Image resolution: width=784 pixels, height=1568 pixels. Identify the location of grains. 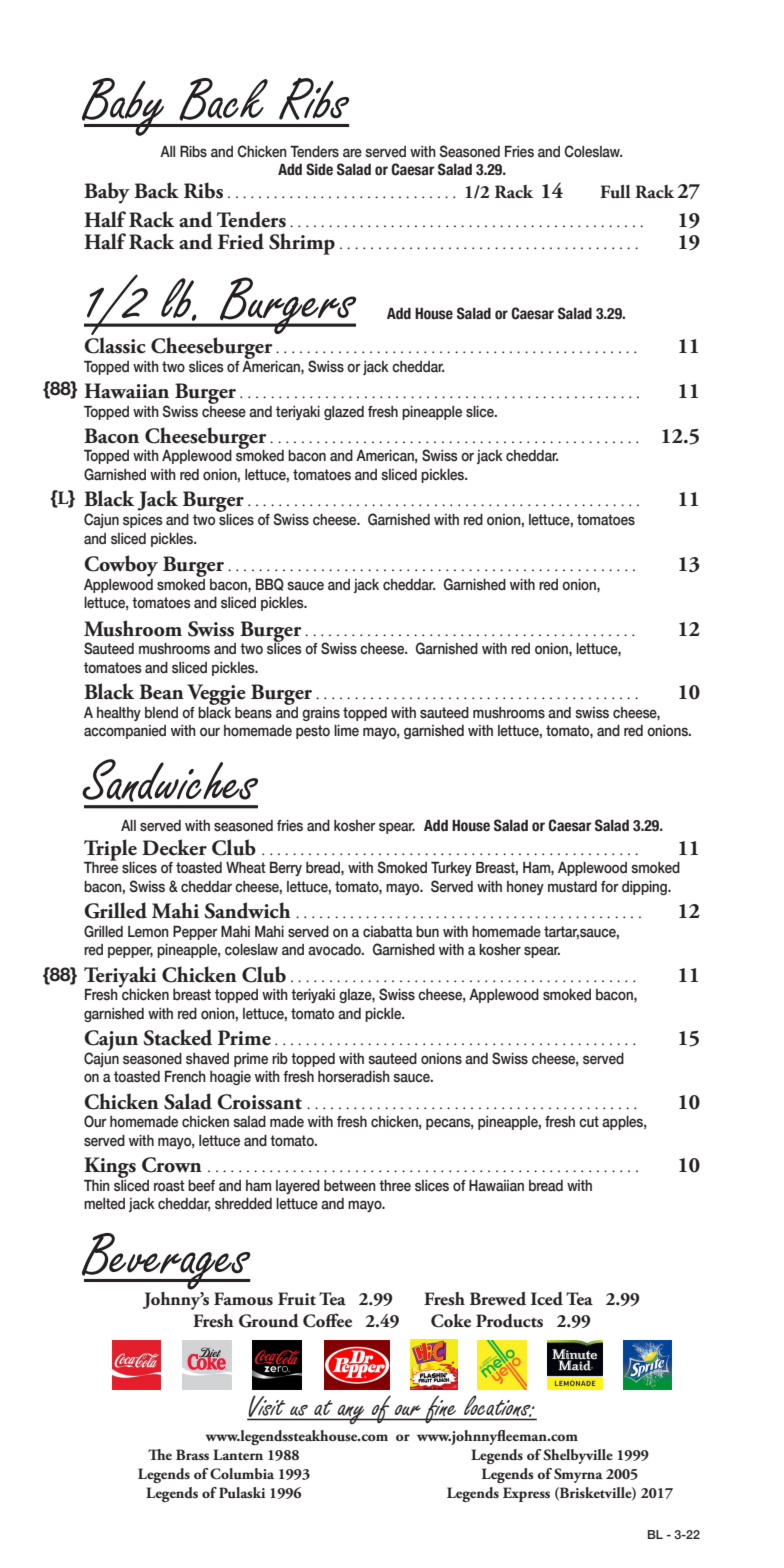
(321, 714).
